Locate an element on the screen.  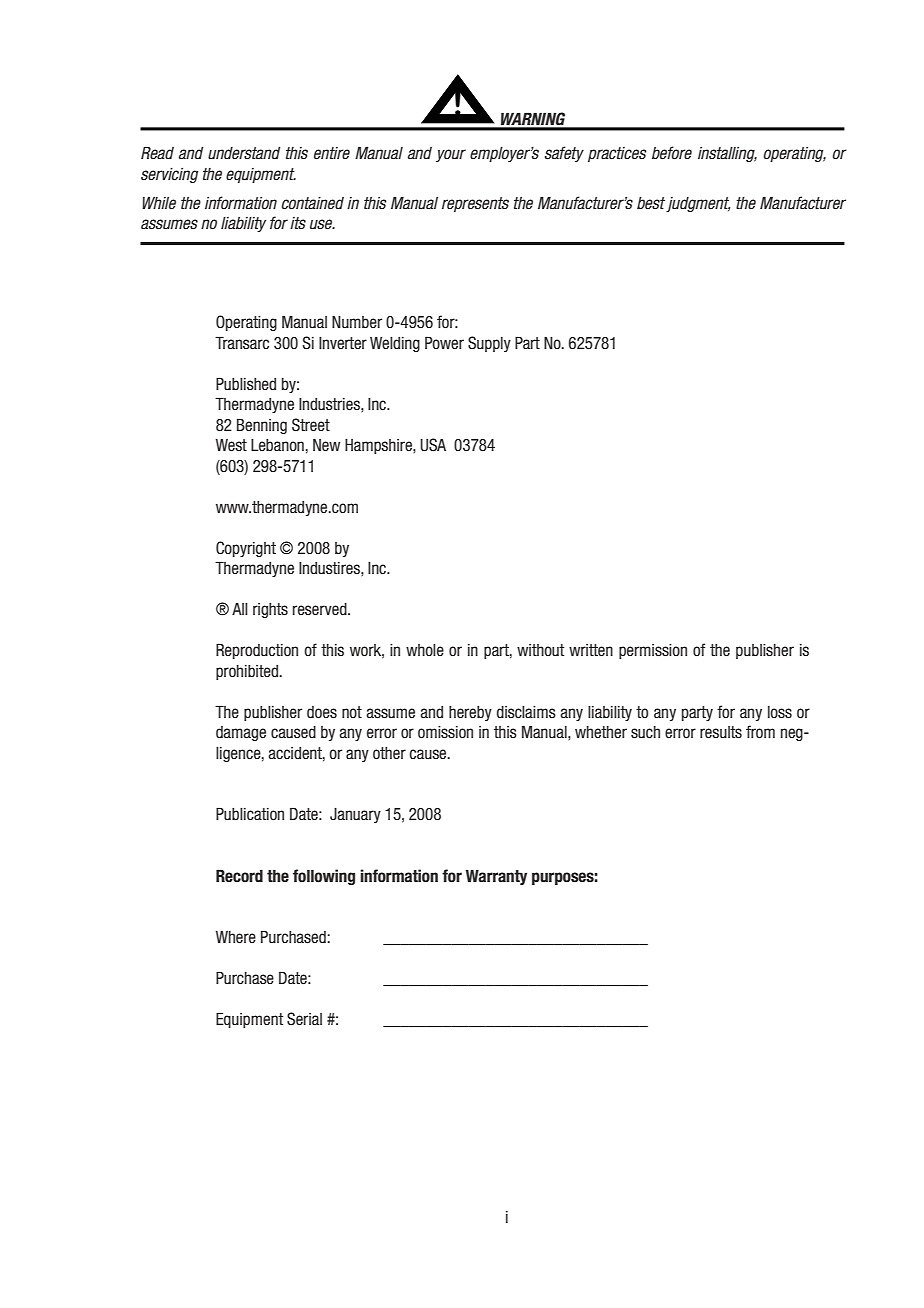
Where is located at coordinates (236, 937).
